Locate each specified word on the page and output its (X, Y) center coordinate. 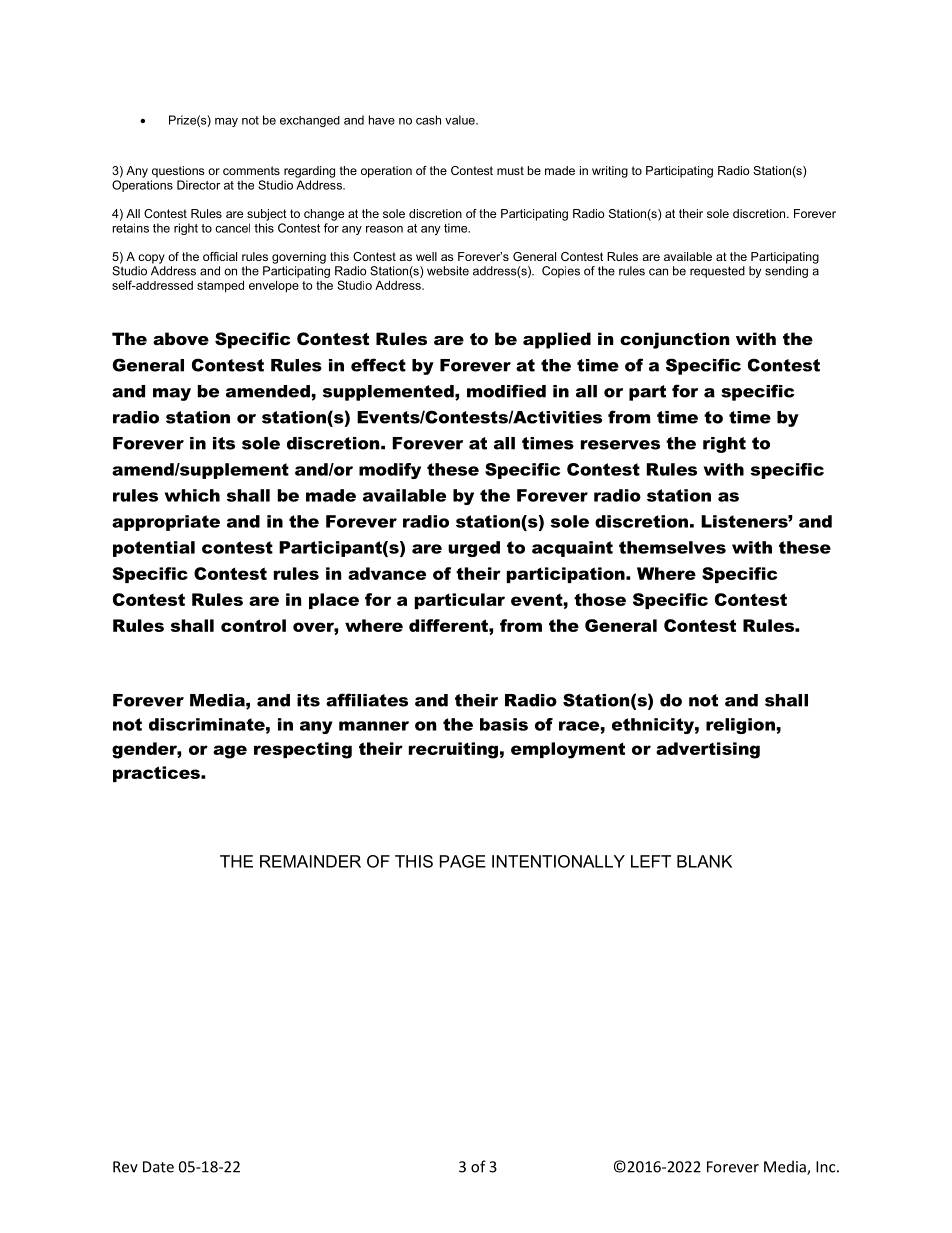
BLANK (704, 861)
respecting (303, 750)
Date (158, 1167)
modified (506, 391)
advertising (708, 750)
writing (610, 172)
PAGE (463, 861)
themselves (672, 547)
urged (474, 549)
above (181, 338)
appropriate (166, 523)
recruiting (453, 750)
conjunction (675, 340)
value (461, 120)
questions (178, 172)
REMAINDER (310, 861)
